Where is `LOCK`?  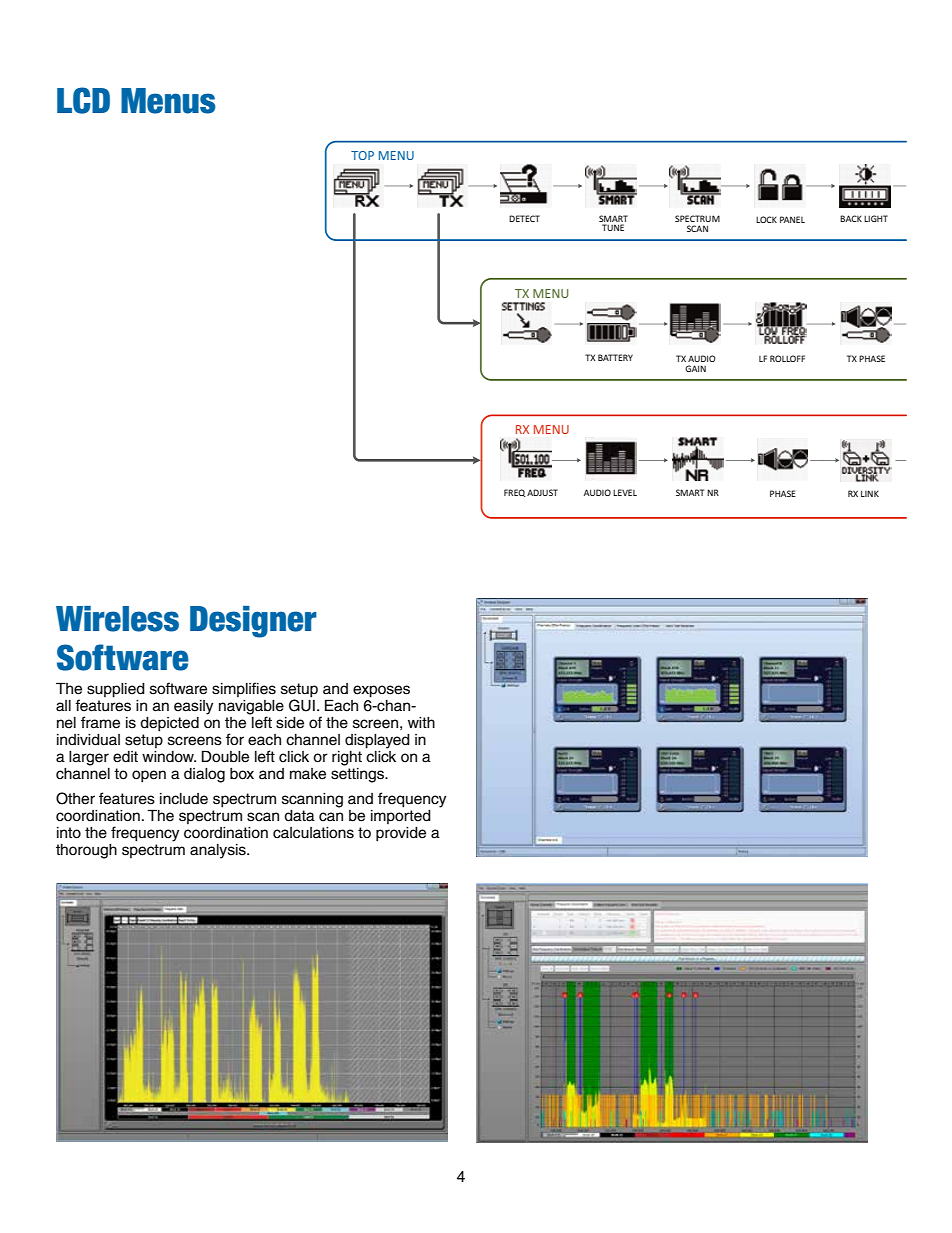 LOCK is located at coordinates (766, 219).
